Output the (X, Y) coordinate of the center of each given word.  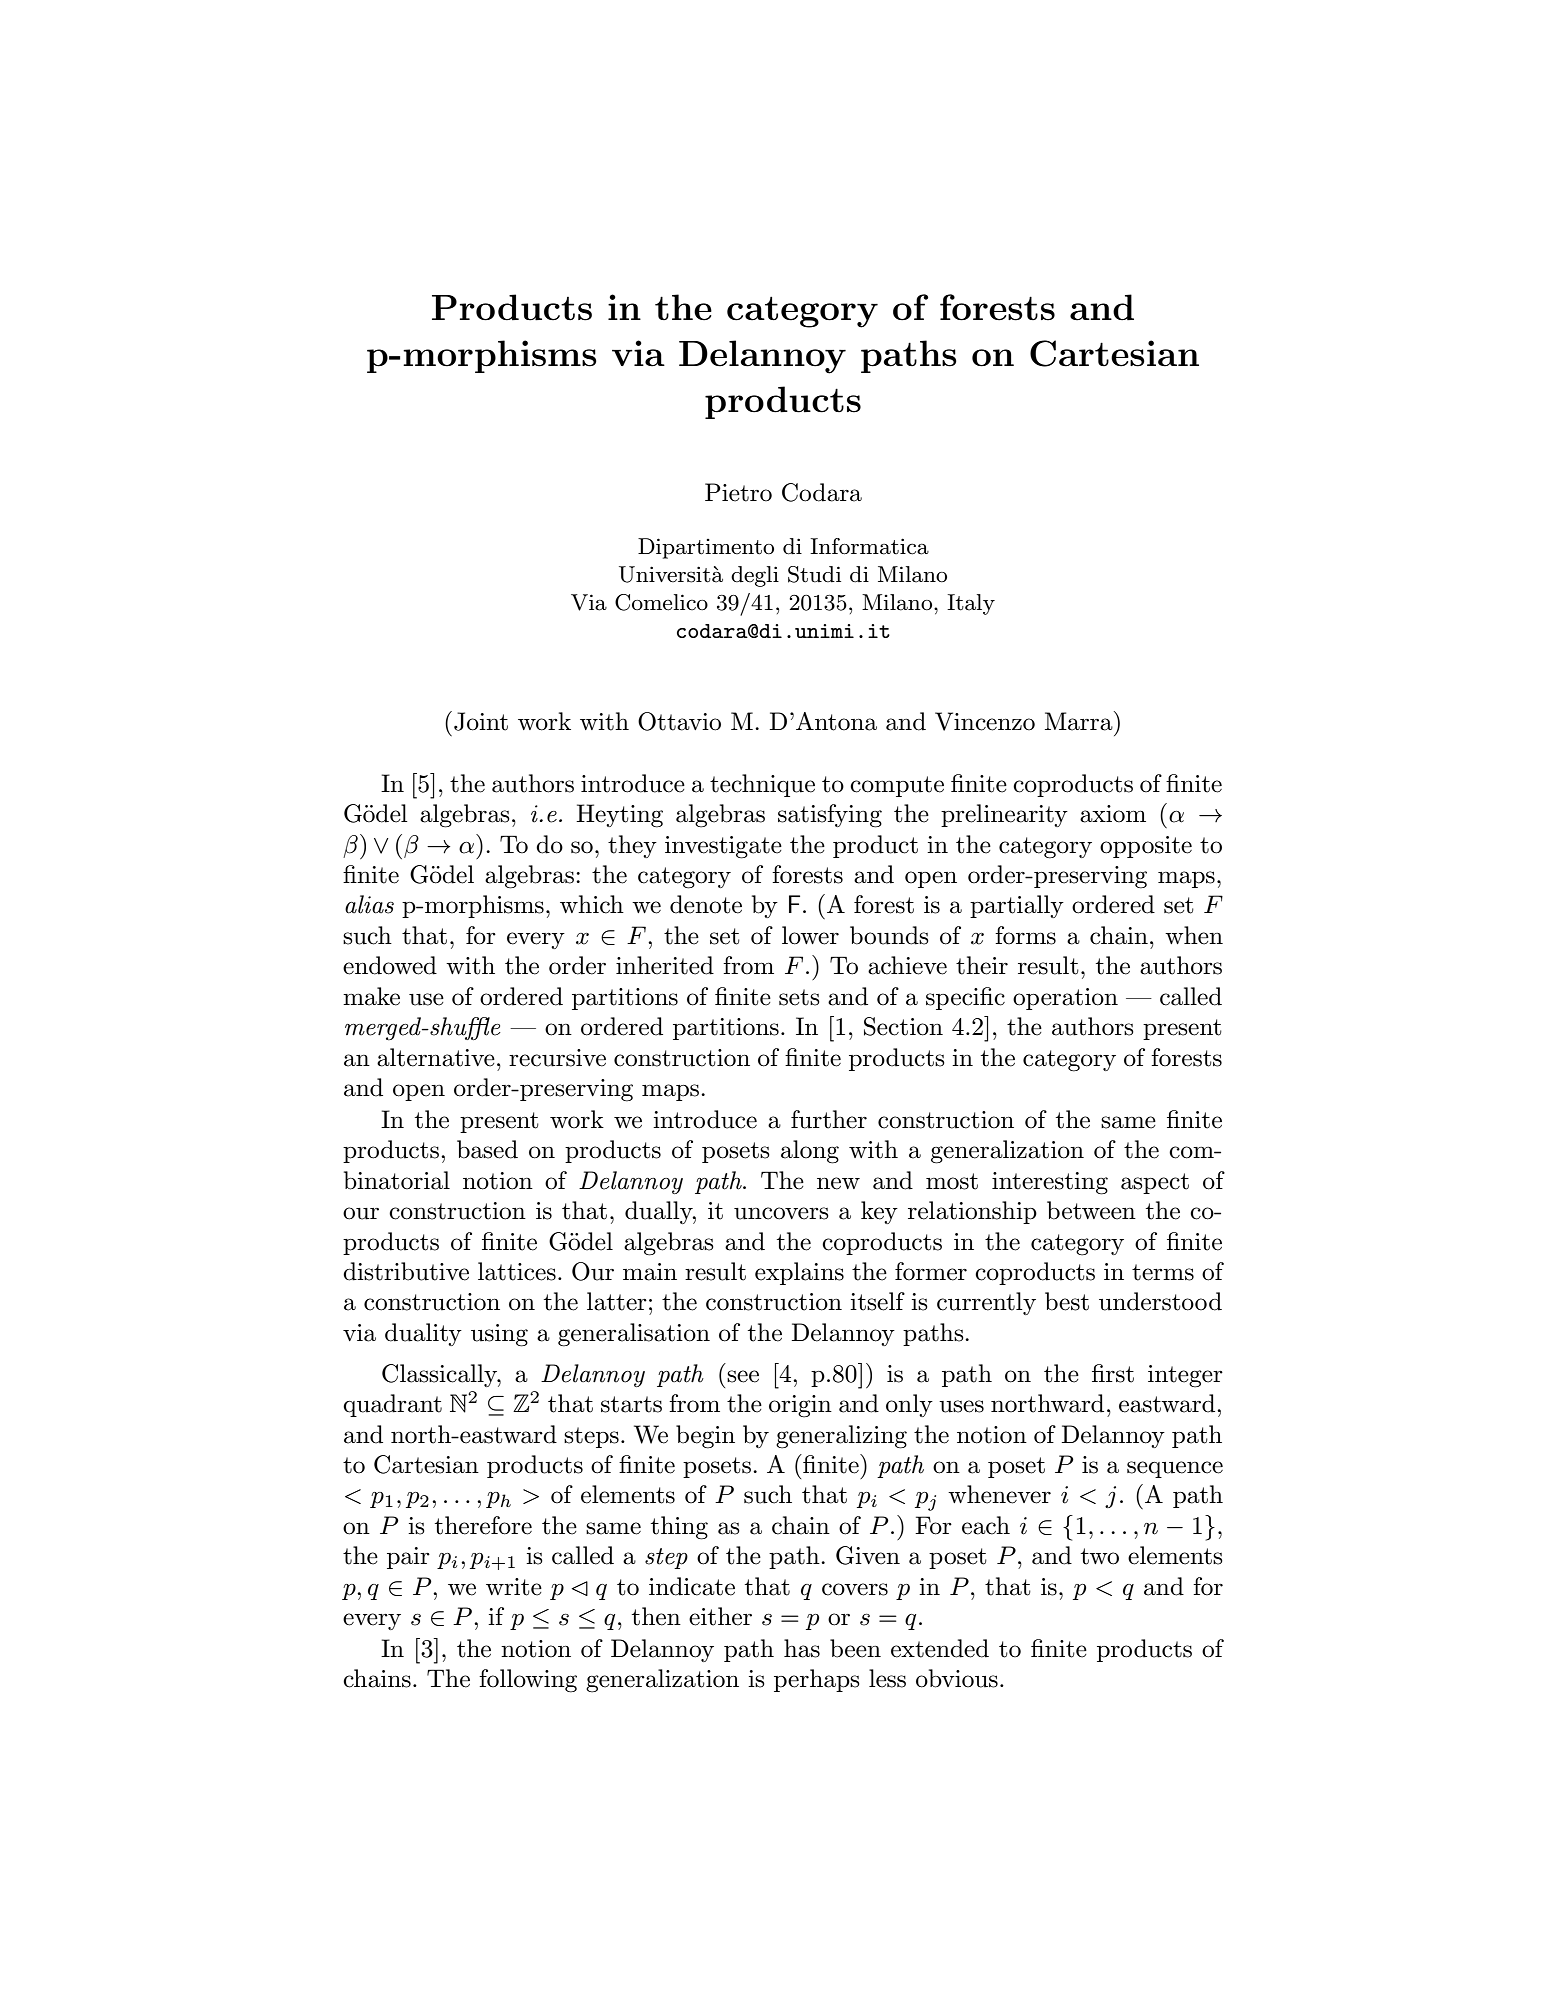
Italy (971, 604)
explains (799, 1273)
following (528, 1681)
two (1100, 1556)
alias (369, 904)
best (1067, 1301)
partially (1017, 906)
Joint (481, 721)
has (802, 1648)
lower (810, 935)
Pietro (738, 492)
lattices (517, 1271)
